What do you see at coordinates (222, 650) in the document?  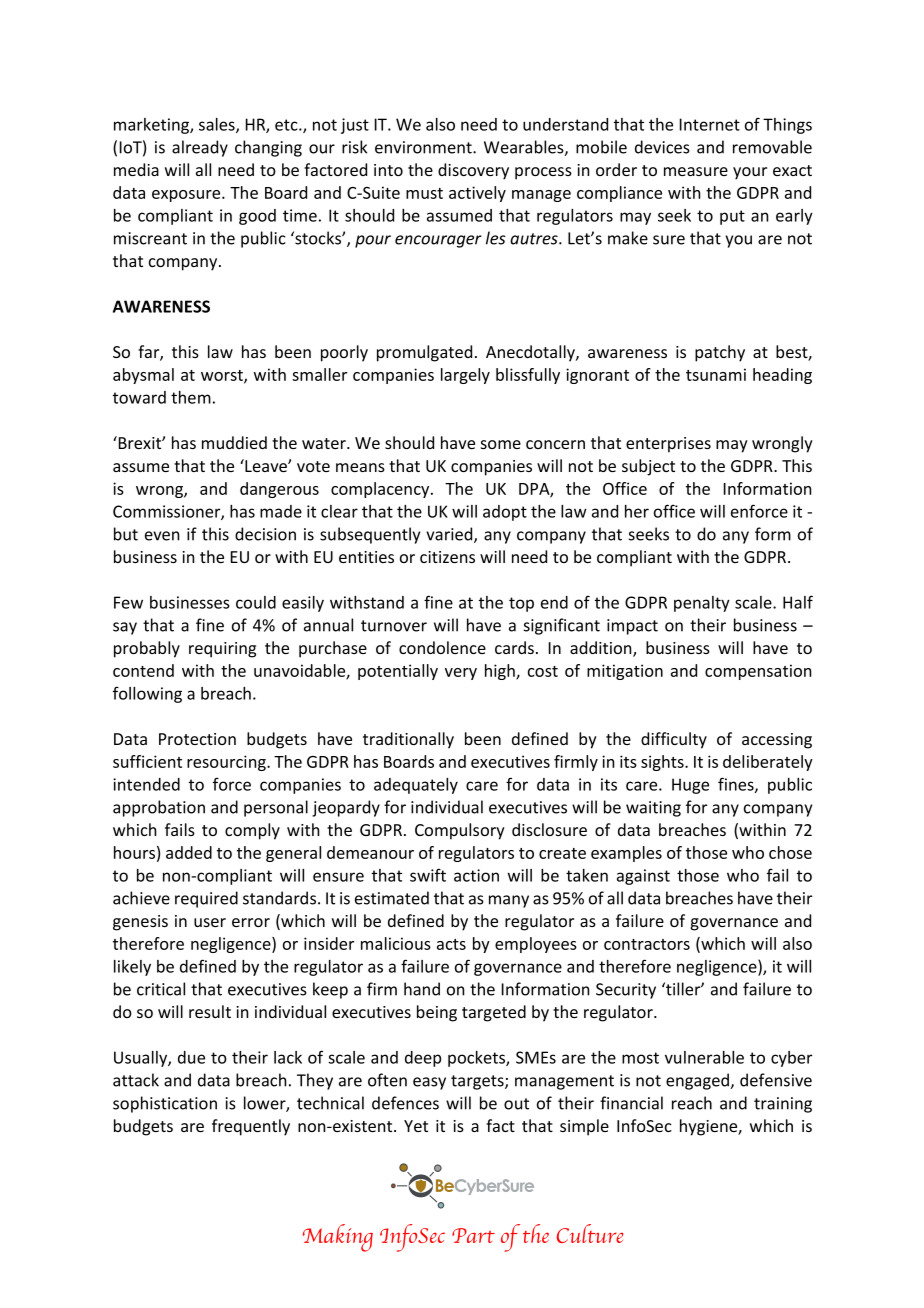 I see `requiring` at bounding box center [222, 650].
